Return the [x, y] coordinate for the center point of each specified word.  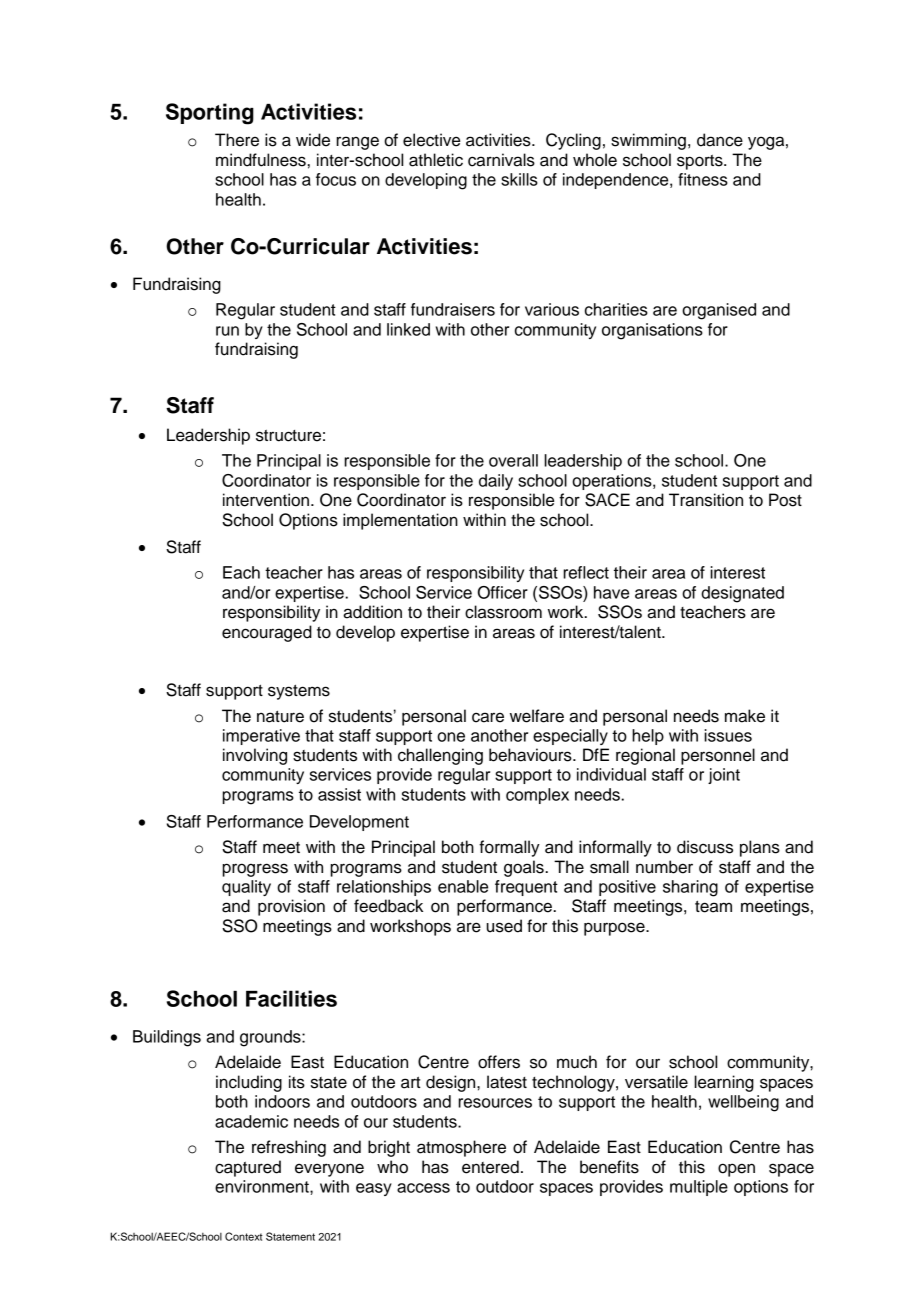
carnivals [501, 160]
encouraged [267, 633]
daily [496, 482]
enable [463, 886]
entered [490, 1167]
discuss [705, 847]
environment [263, 1186]
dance [720, 140]
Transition [706, 500]
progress [255, 870]
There [237, 140]
